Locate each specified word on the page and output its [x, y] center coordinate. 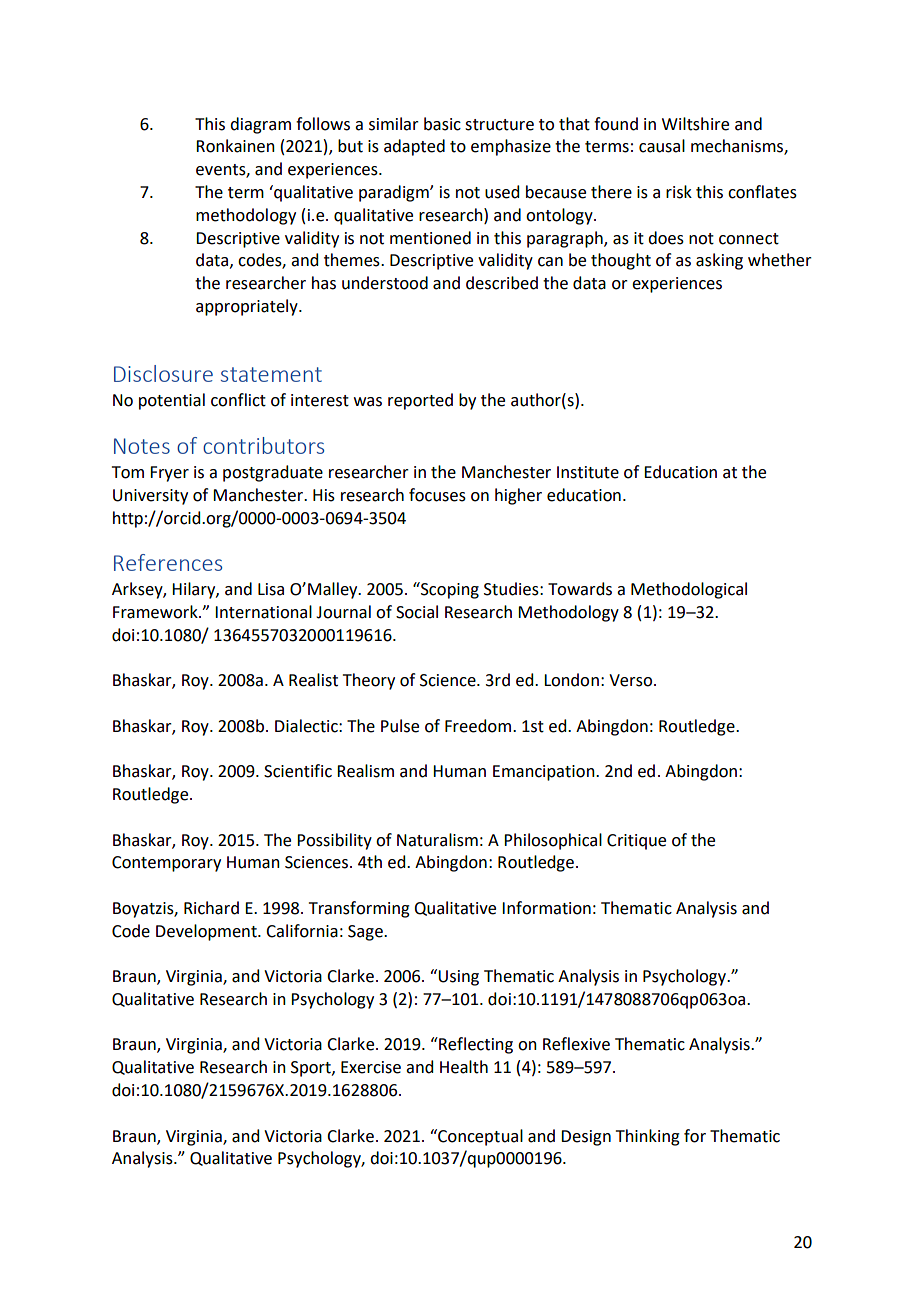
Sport [312, 1069]
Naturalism [437, 840]
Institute [588, 472]
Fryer [169, 474]
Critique [636, 842]
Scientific [298, 771]
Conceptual [479, 1137]
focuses [437, 495]
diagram [260, 125]
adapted [414, 147]
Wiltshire [695, 124]
